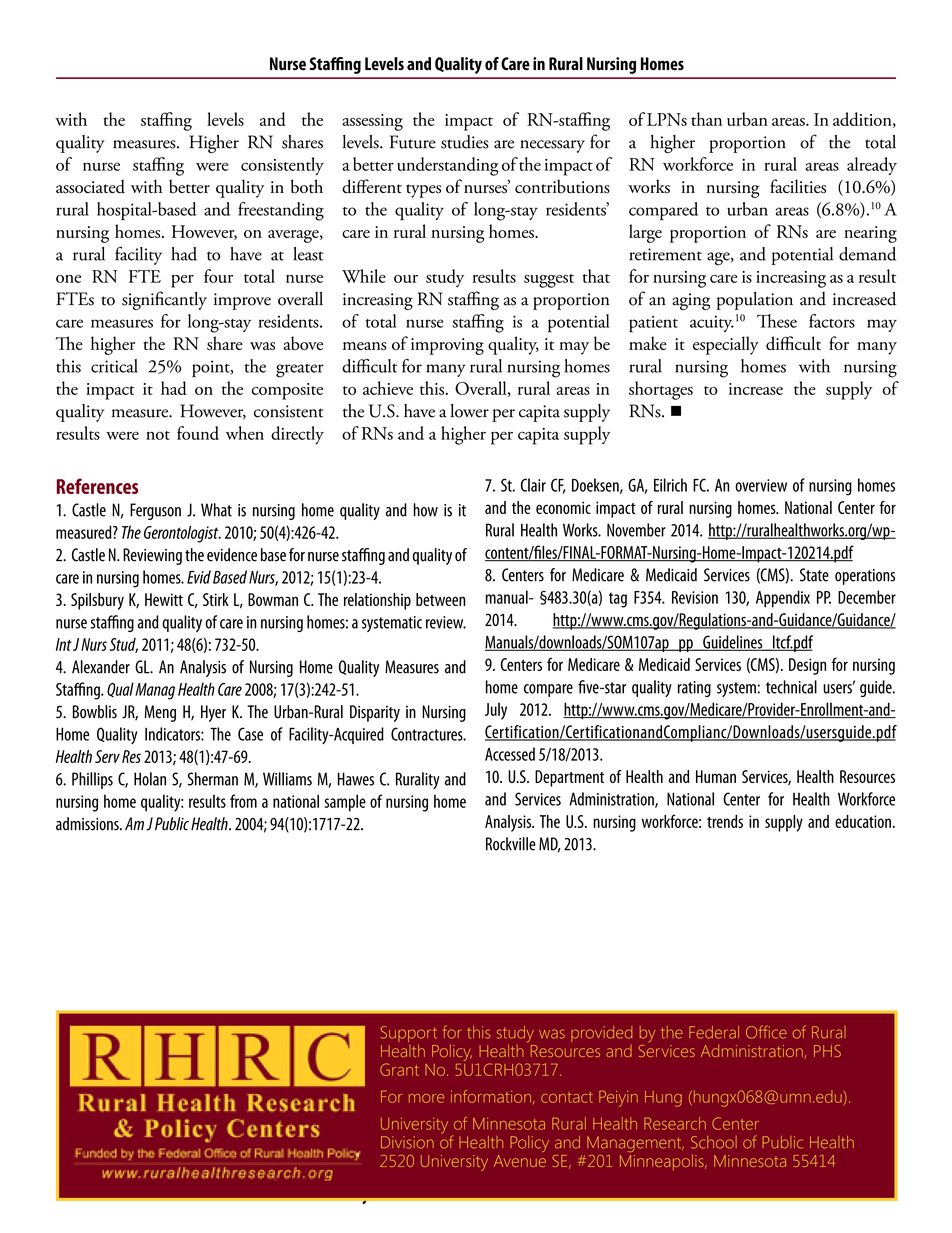  Describe the element at coordinates (447, 166) in the document. I see `understanding` at that location.
